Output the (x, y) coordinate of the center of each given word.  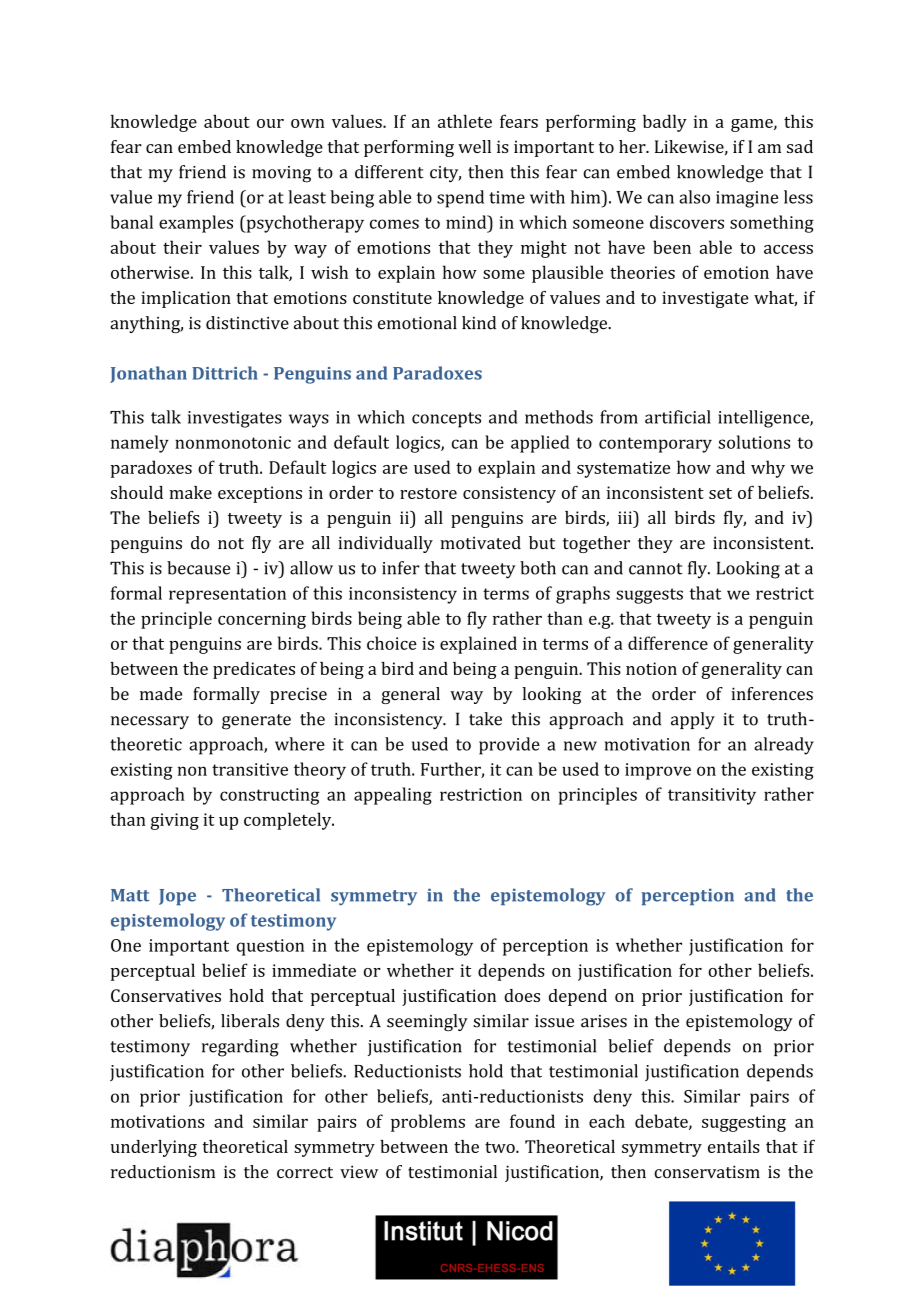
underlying (154, 1148)
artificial (678, 417)
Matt (130, 895)
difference (668, 643)
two (501, 1147)
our (270, 123)
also (694, 197)
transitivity (712, 796)
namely (140, 444)
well (474, 146)
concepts (446, 420)
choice (392, 643)
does (522, 995)
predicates (254, 670)
